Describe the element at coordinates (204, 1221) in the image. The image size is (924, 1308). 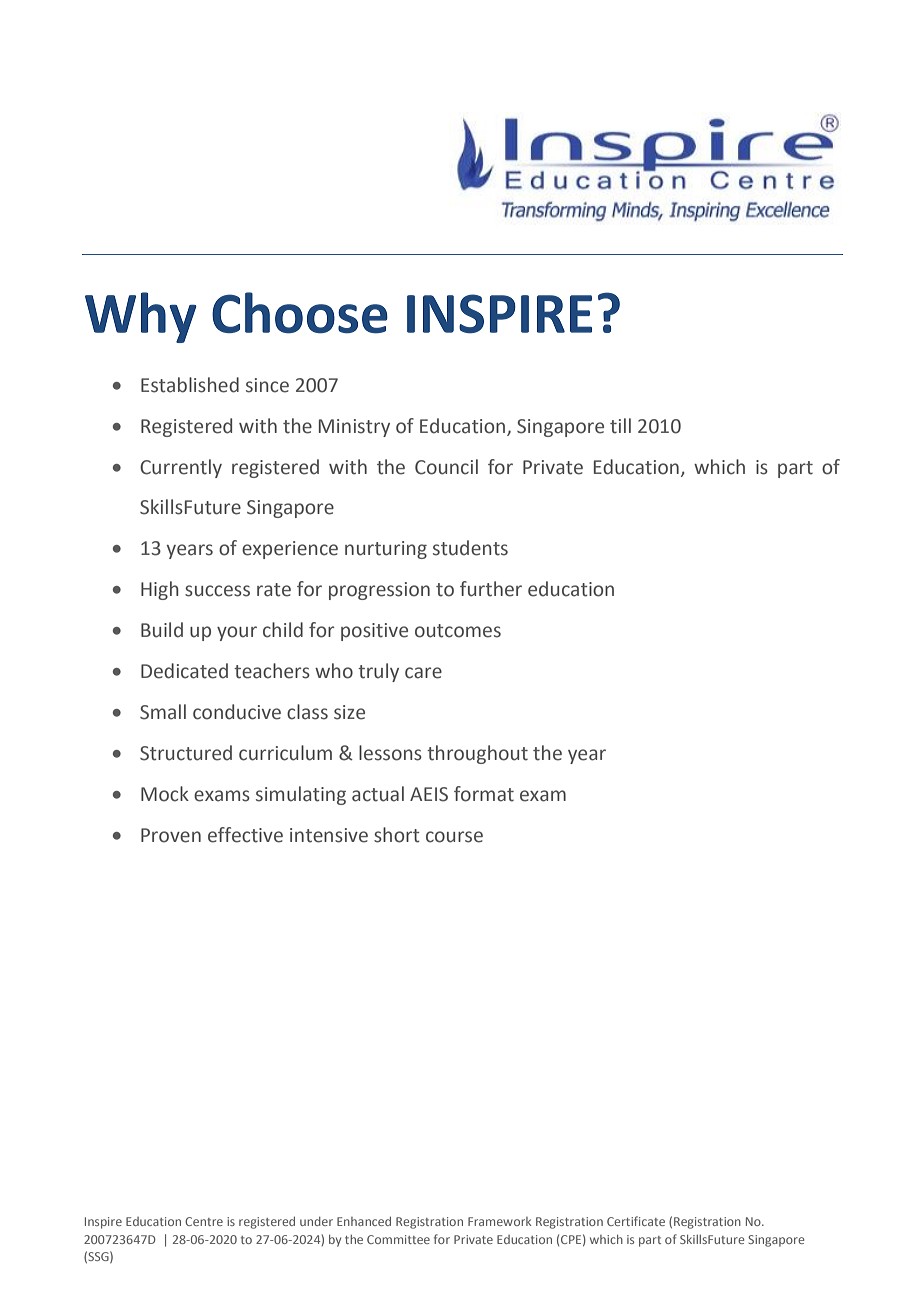
I see `Centre` at that location.
